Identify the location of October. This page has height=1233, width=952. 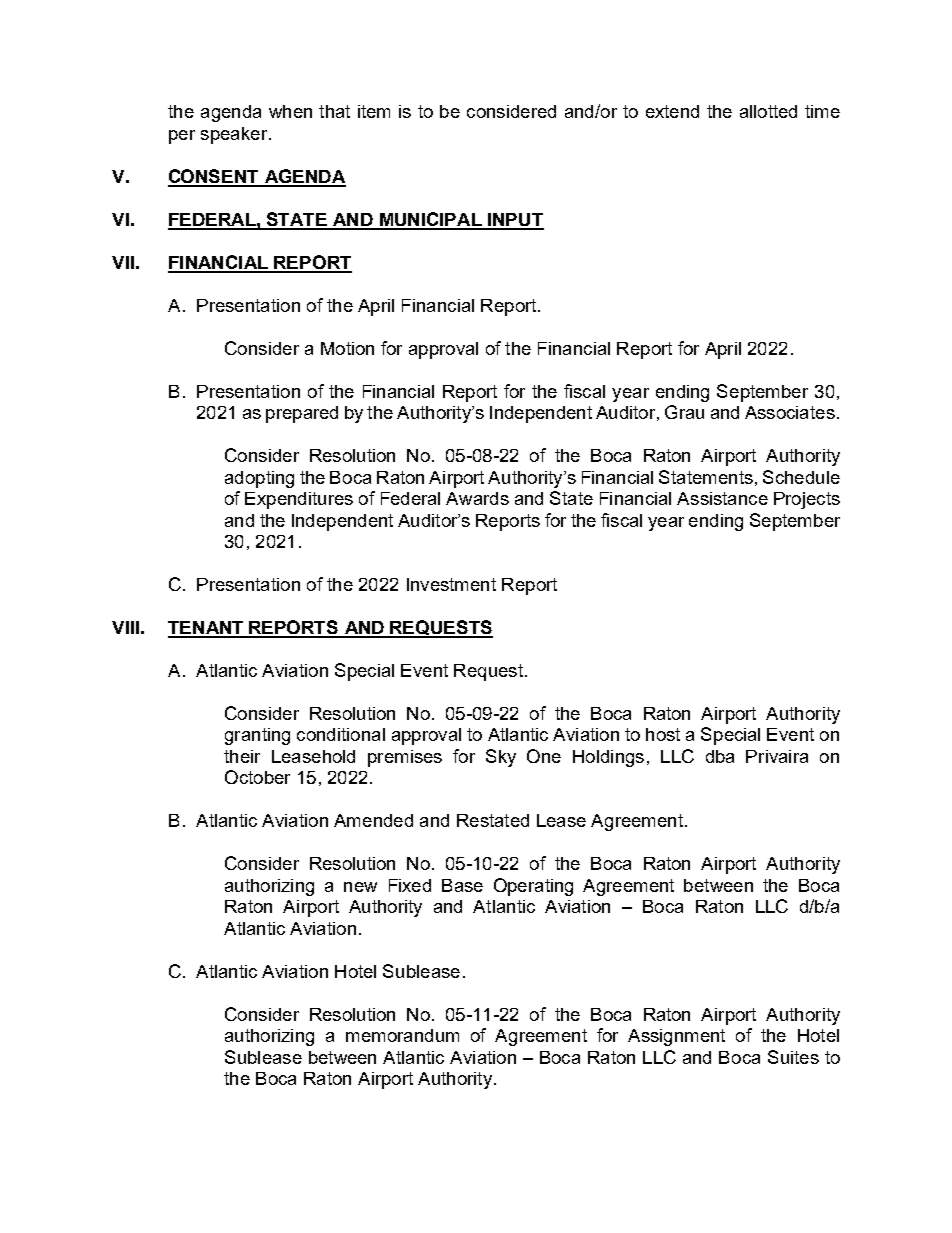
(257, 777).
